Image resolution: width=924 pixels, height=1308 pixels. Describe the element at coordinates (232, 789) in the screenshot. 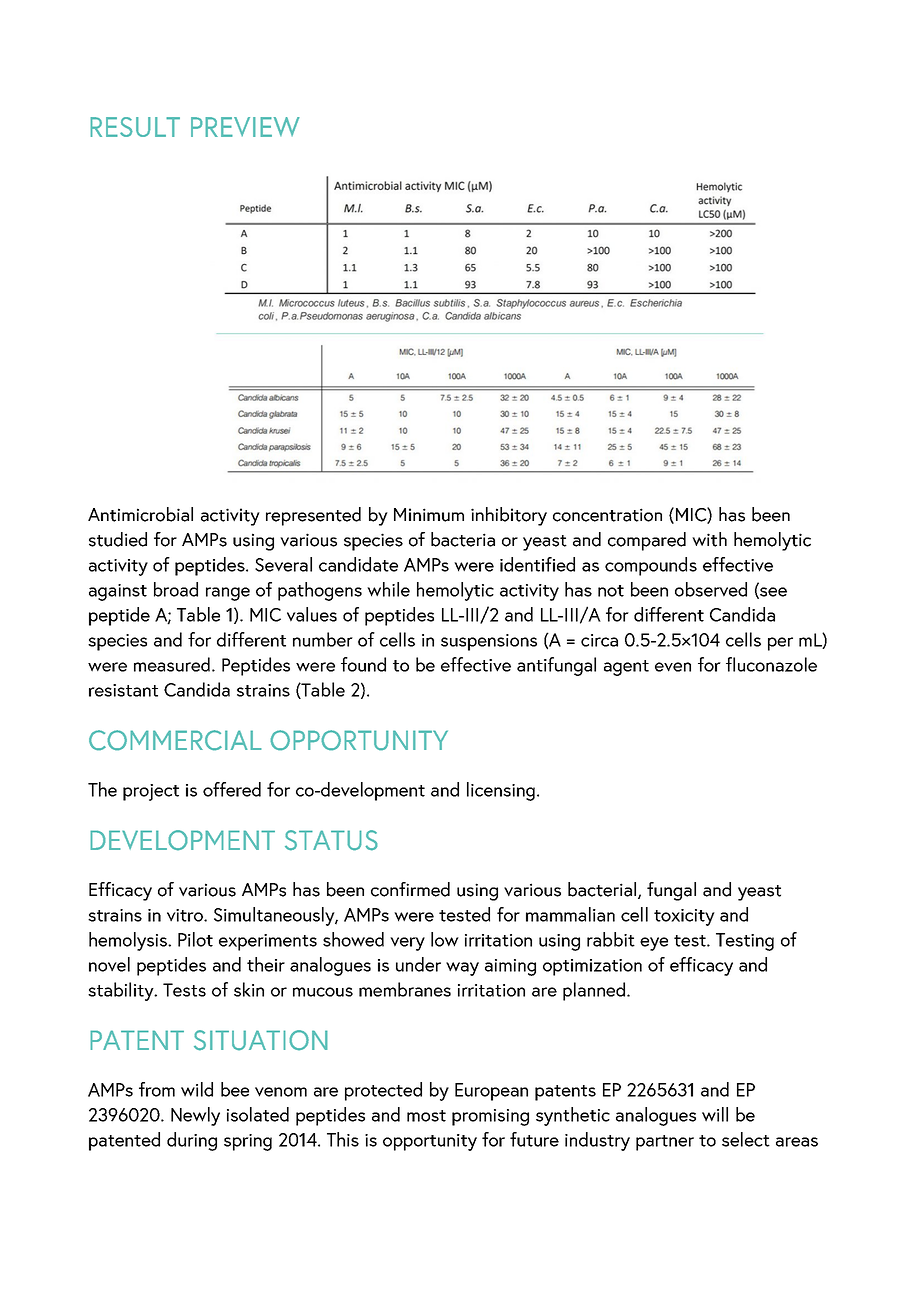

I see `offered` at that location.
